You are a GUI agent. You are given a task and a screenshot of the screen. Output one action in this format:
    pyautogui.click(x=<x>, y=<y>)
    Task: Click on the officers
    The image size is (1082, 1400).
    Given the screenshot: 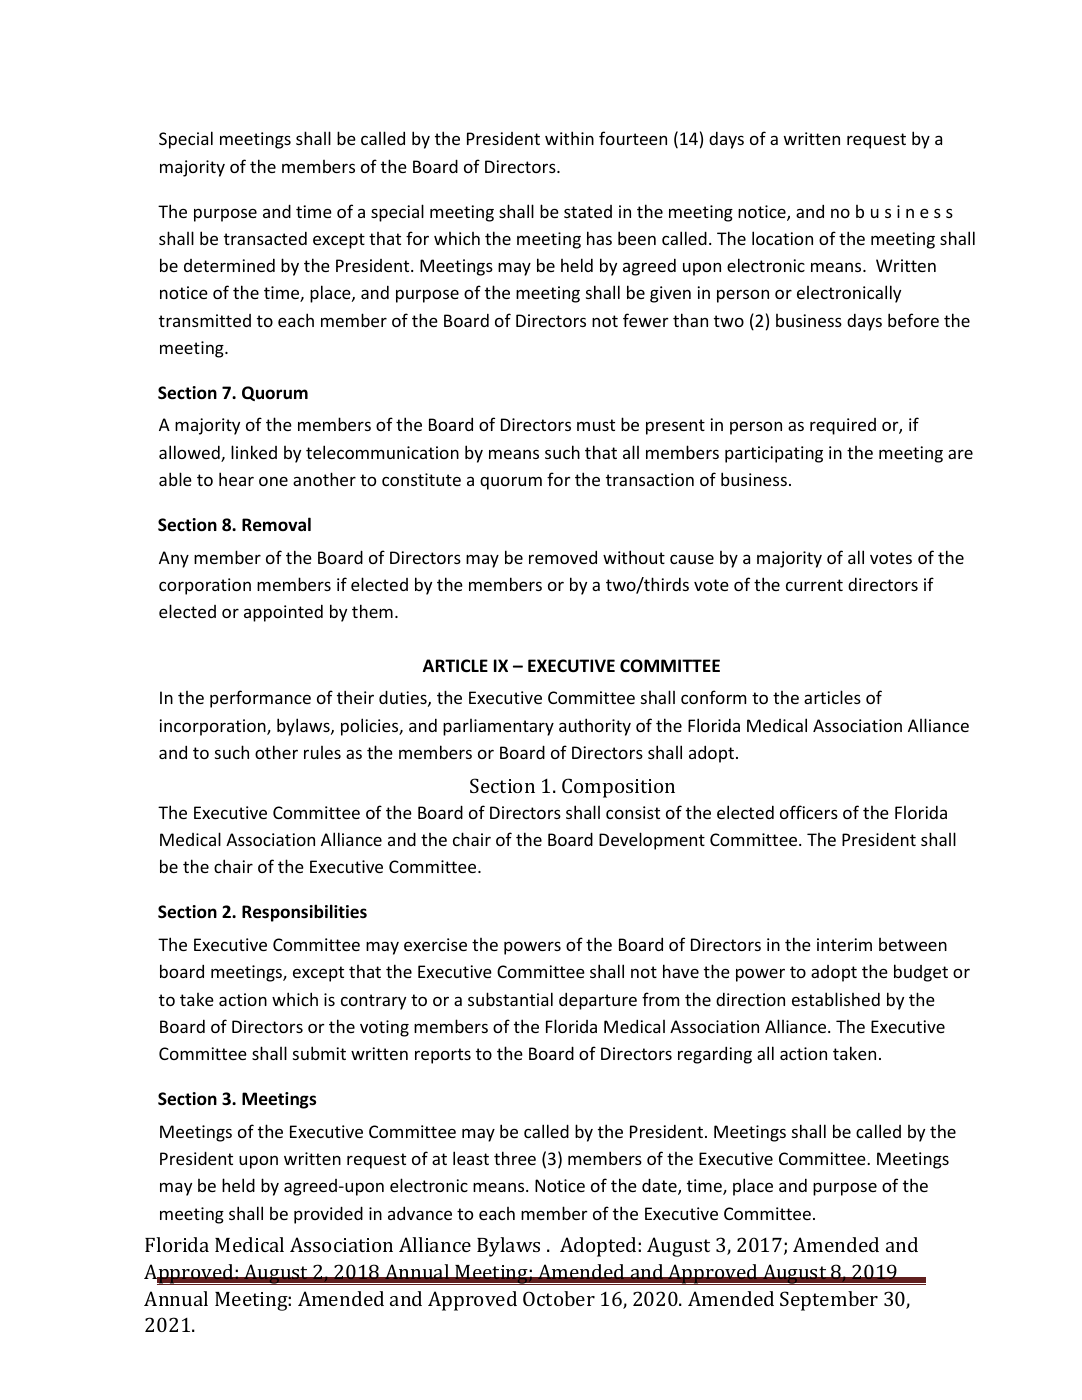 What is the action you would take?
    pyautogui.click(x=809, y=812)
